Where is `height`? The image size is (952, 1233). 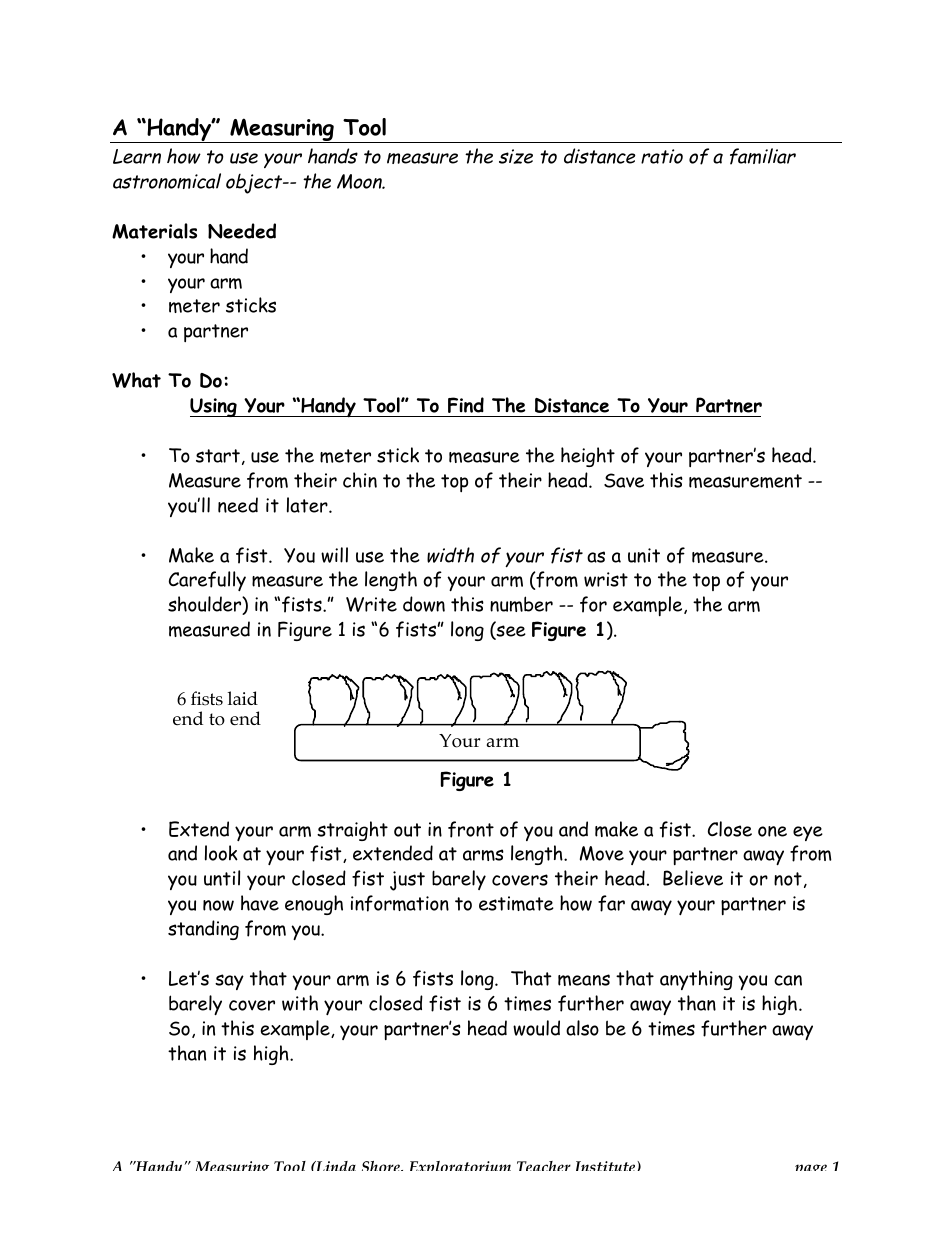
height is located at coordinates (588, 457).
